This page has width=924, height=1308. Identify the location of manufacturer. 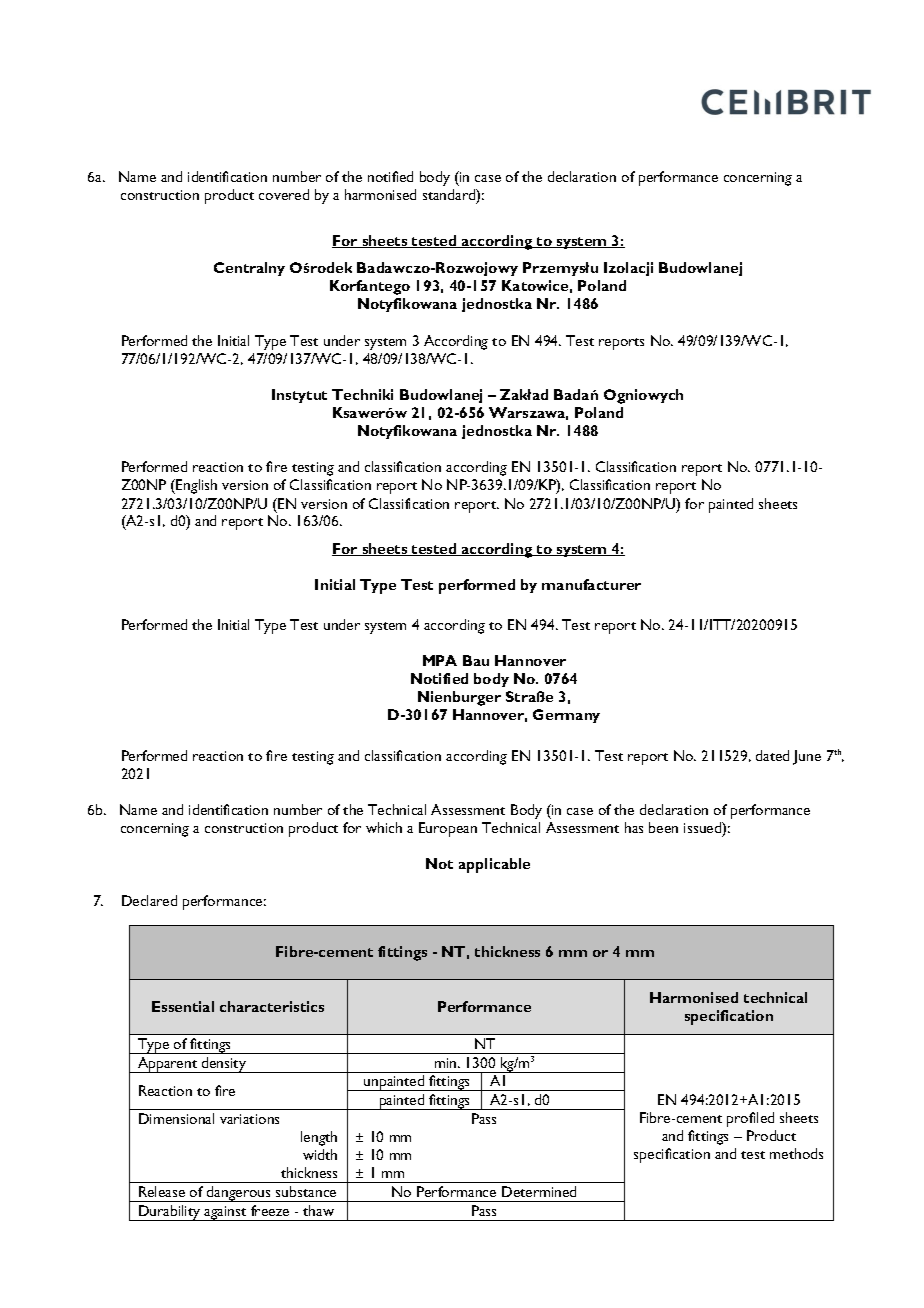
(591, 584).
